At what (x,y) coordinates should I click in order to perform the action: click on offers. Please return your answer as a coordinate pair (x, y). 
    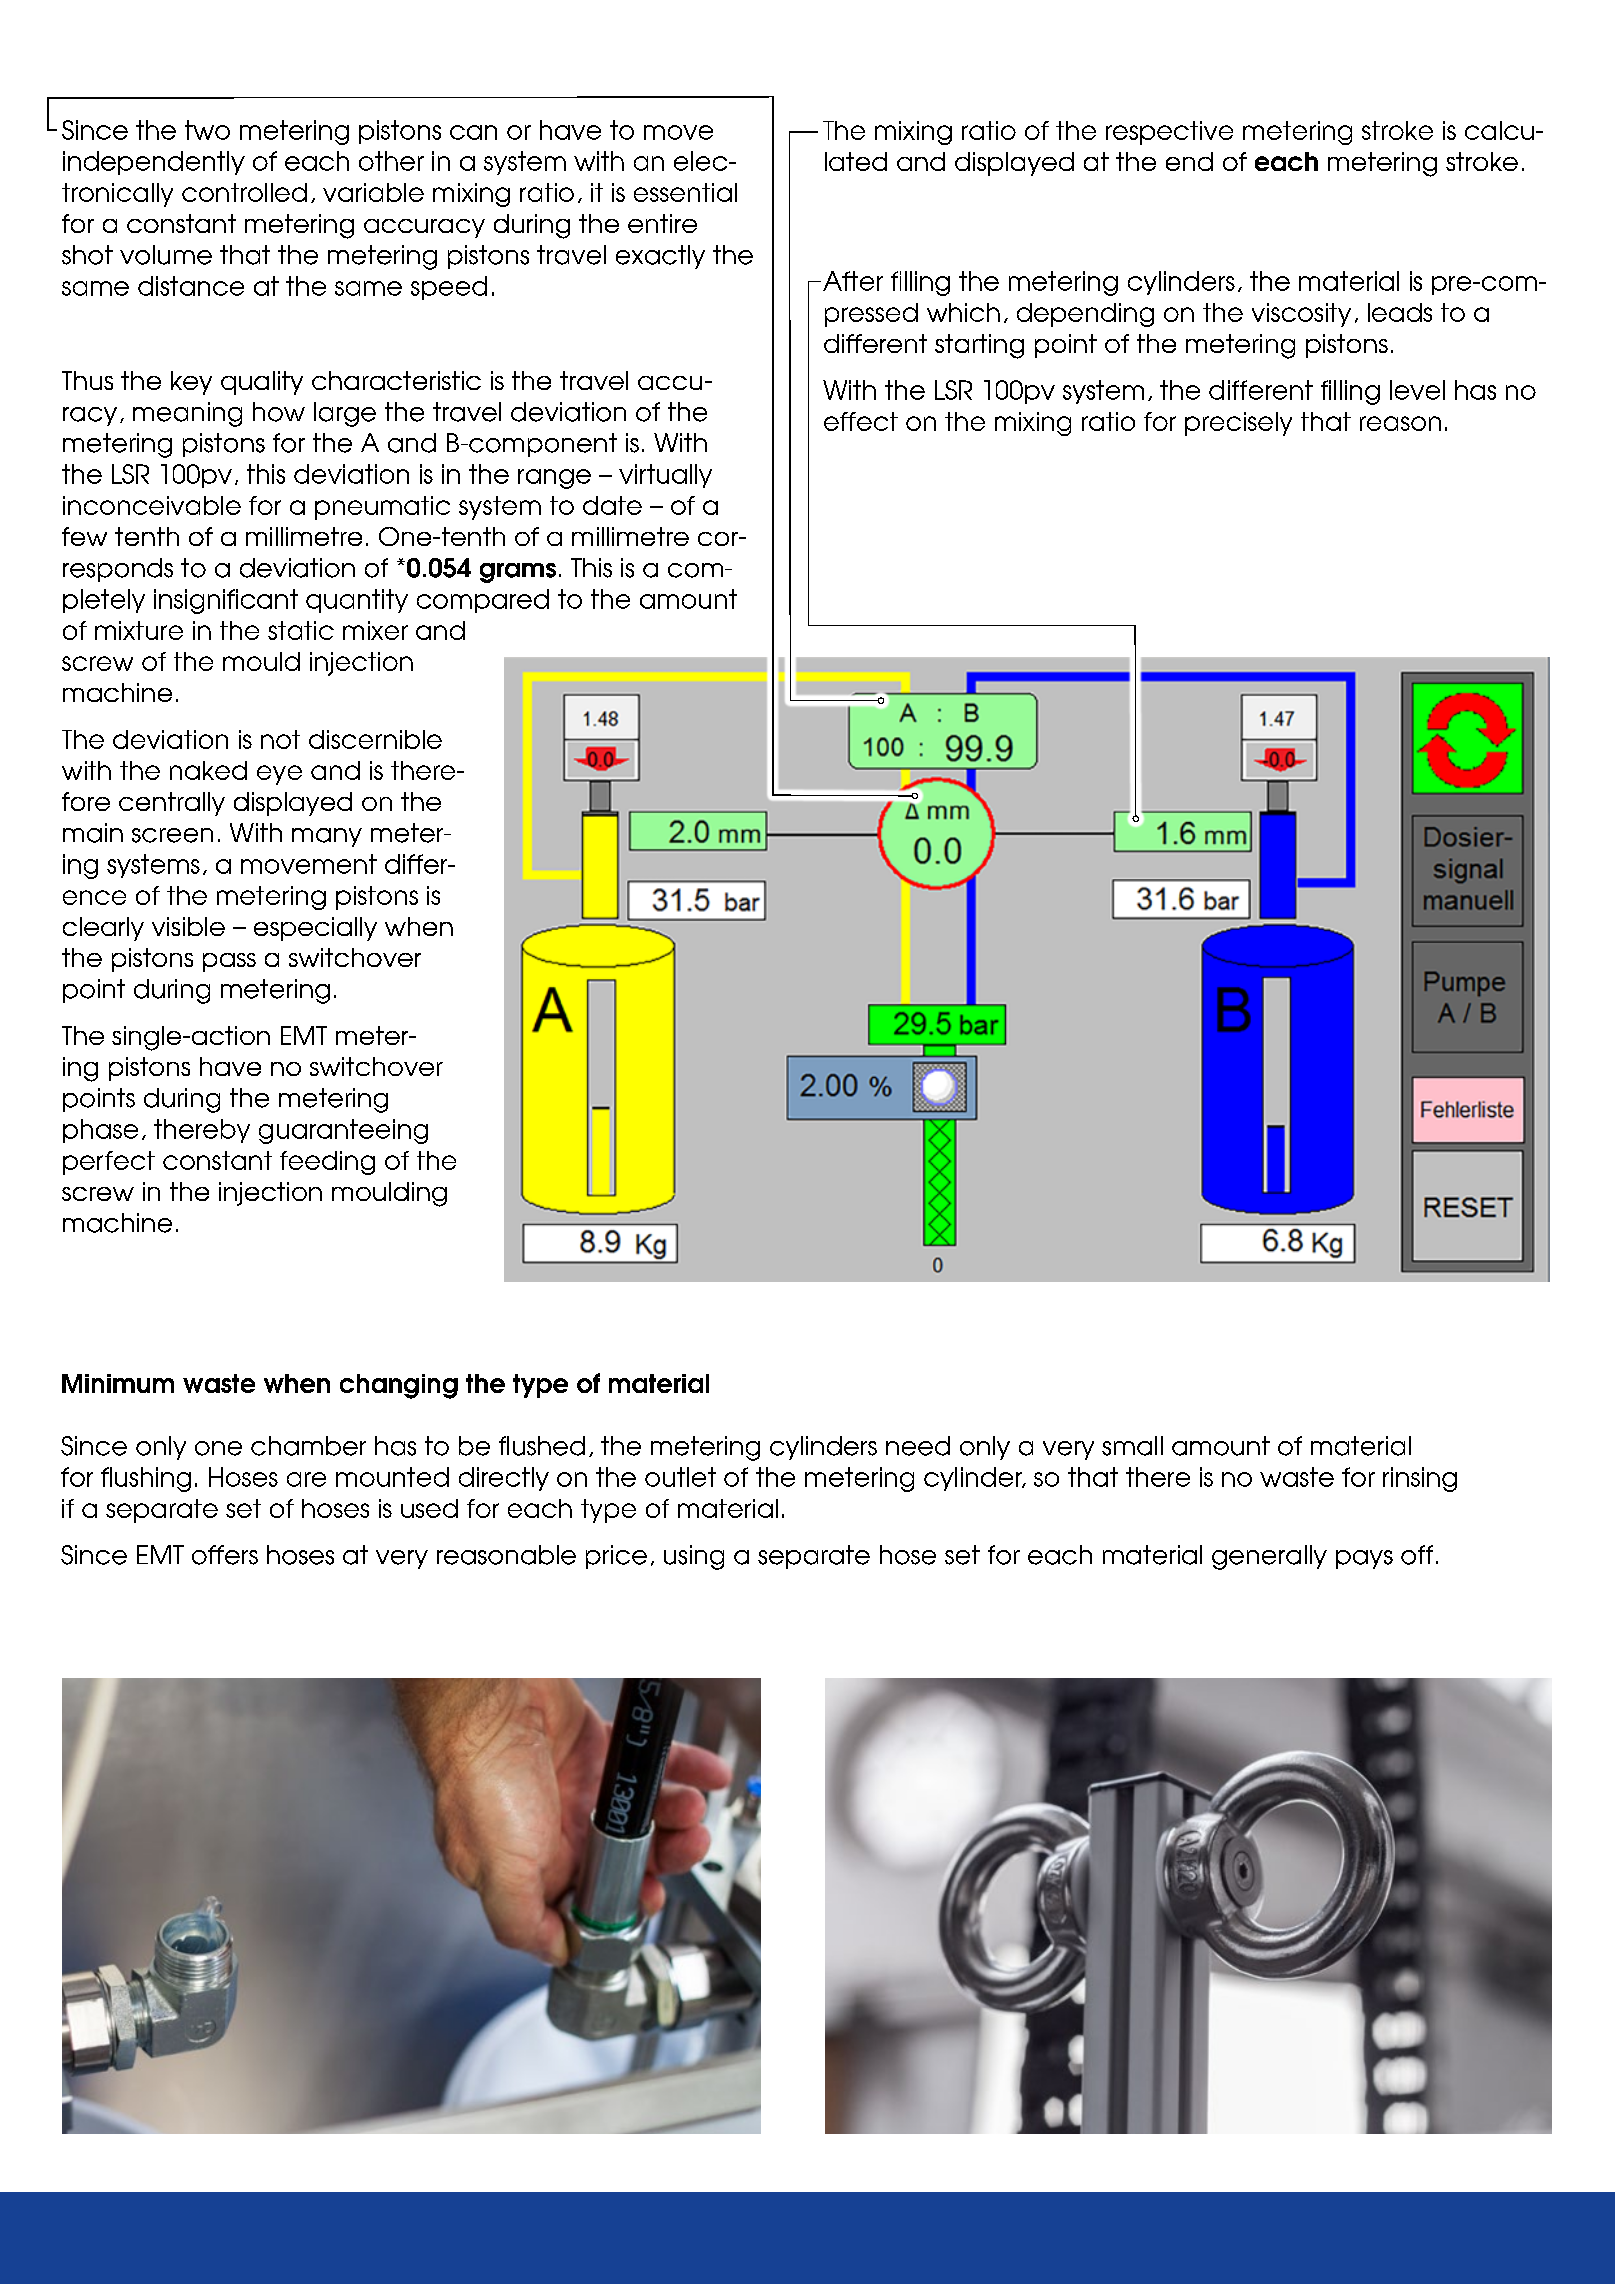
    Looking at the image, I should click on (225, 1555).
